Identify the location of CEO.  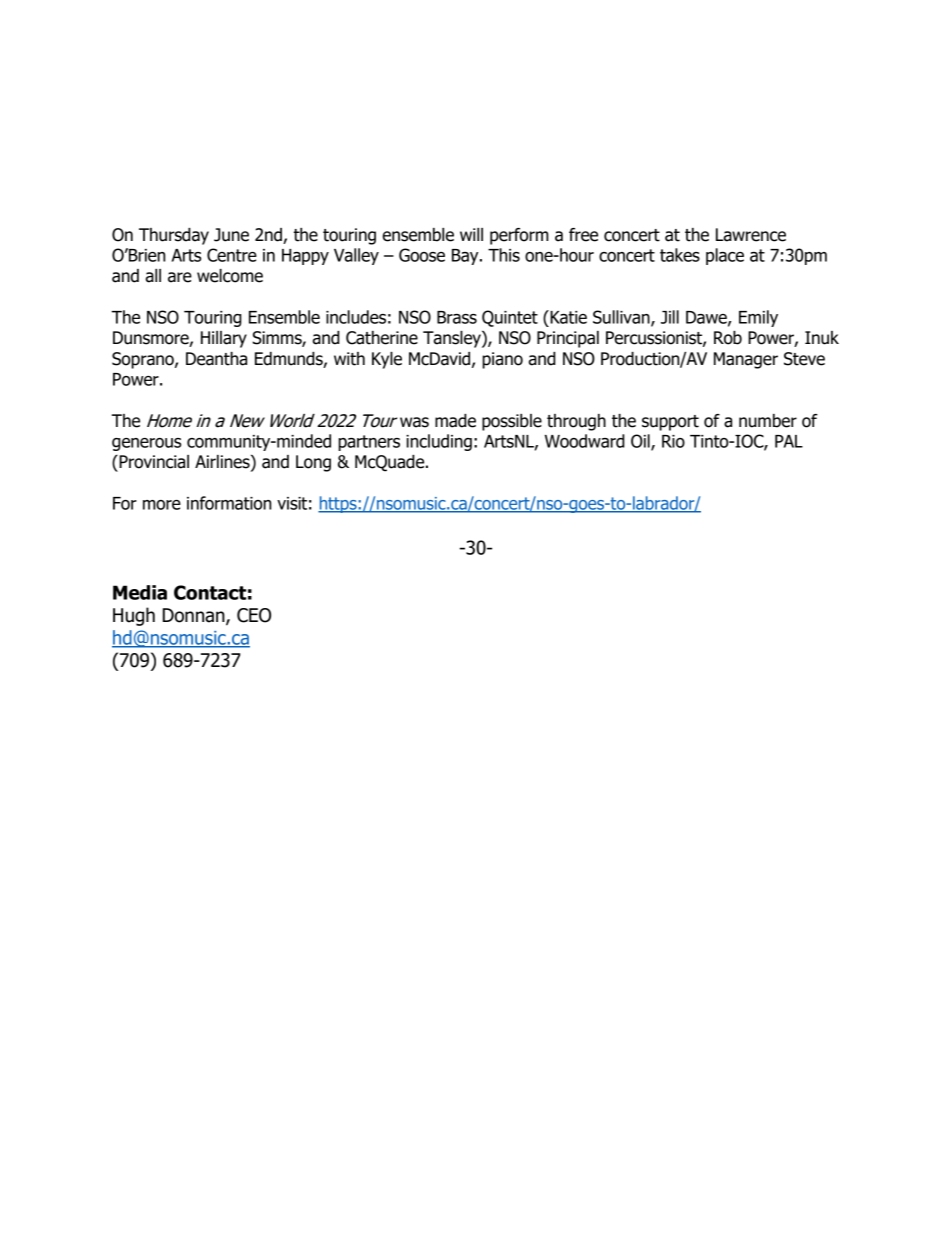
(254, 615).
